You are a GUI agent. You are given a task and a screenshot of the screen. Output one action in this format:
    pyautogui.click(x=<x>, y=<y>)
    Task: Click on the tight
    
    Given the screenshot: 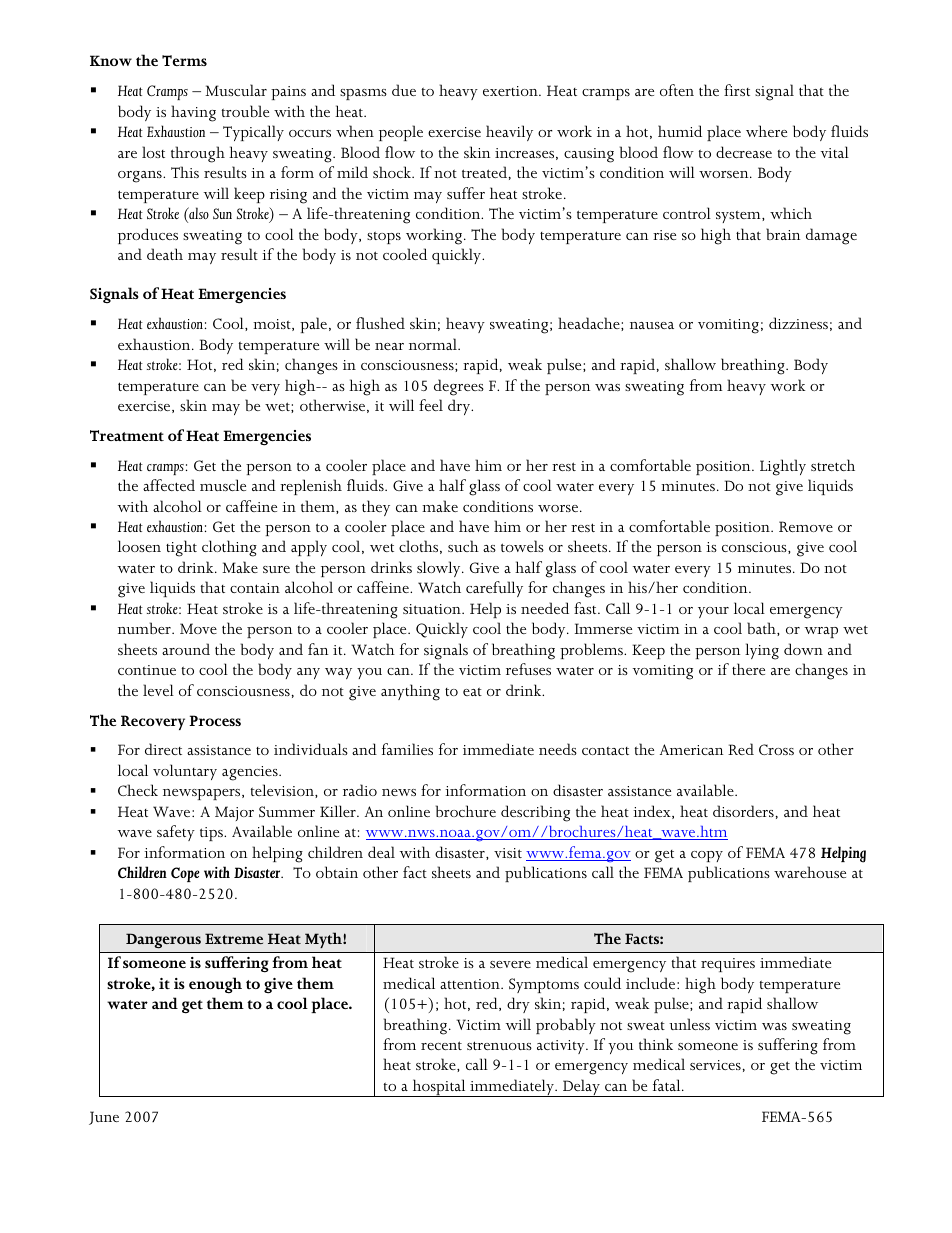 What is the action you would take?
    pyautogui.click(x=181, y=548)
